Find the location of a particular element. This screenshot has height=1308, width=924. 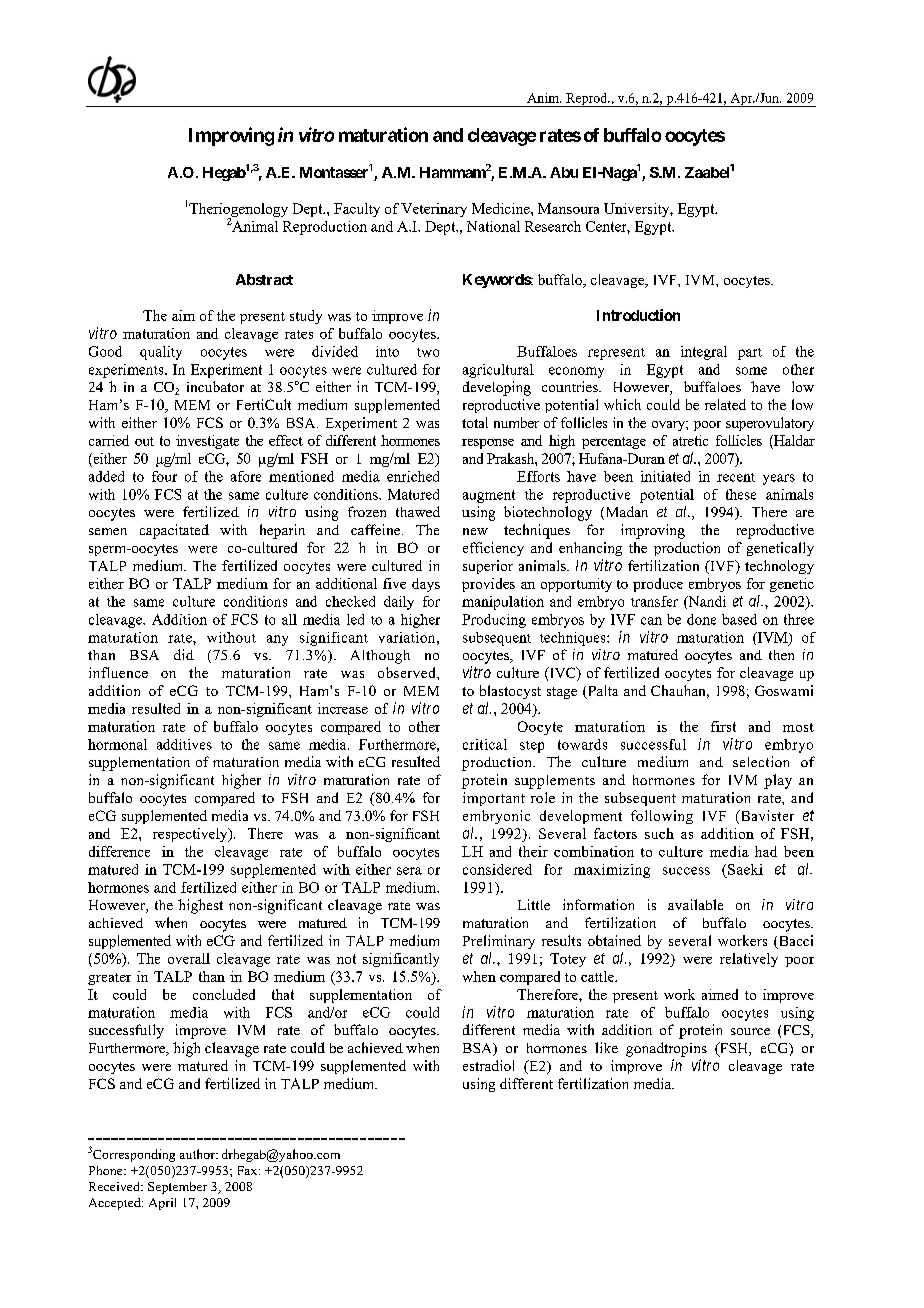

had is located at coordinates (766, 851).
